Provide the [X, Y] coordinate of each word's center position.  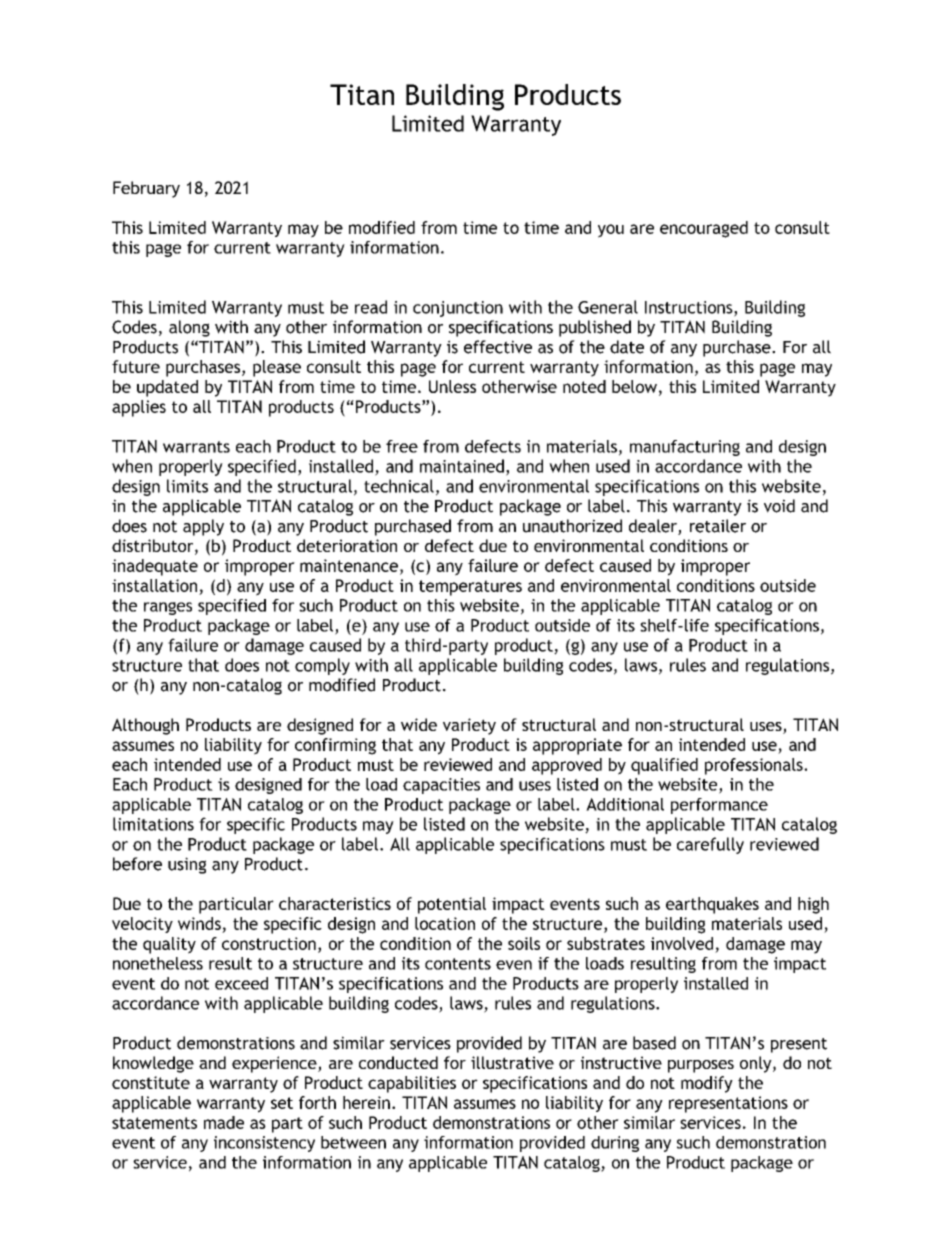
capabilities [412, 1084]
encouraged [704, 229]
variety [469, 726]
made [224, 1122]
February [146, 189]
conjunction [458, 309]
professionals [755, 766]
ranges [168, 608]
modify [707, 1084]
